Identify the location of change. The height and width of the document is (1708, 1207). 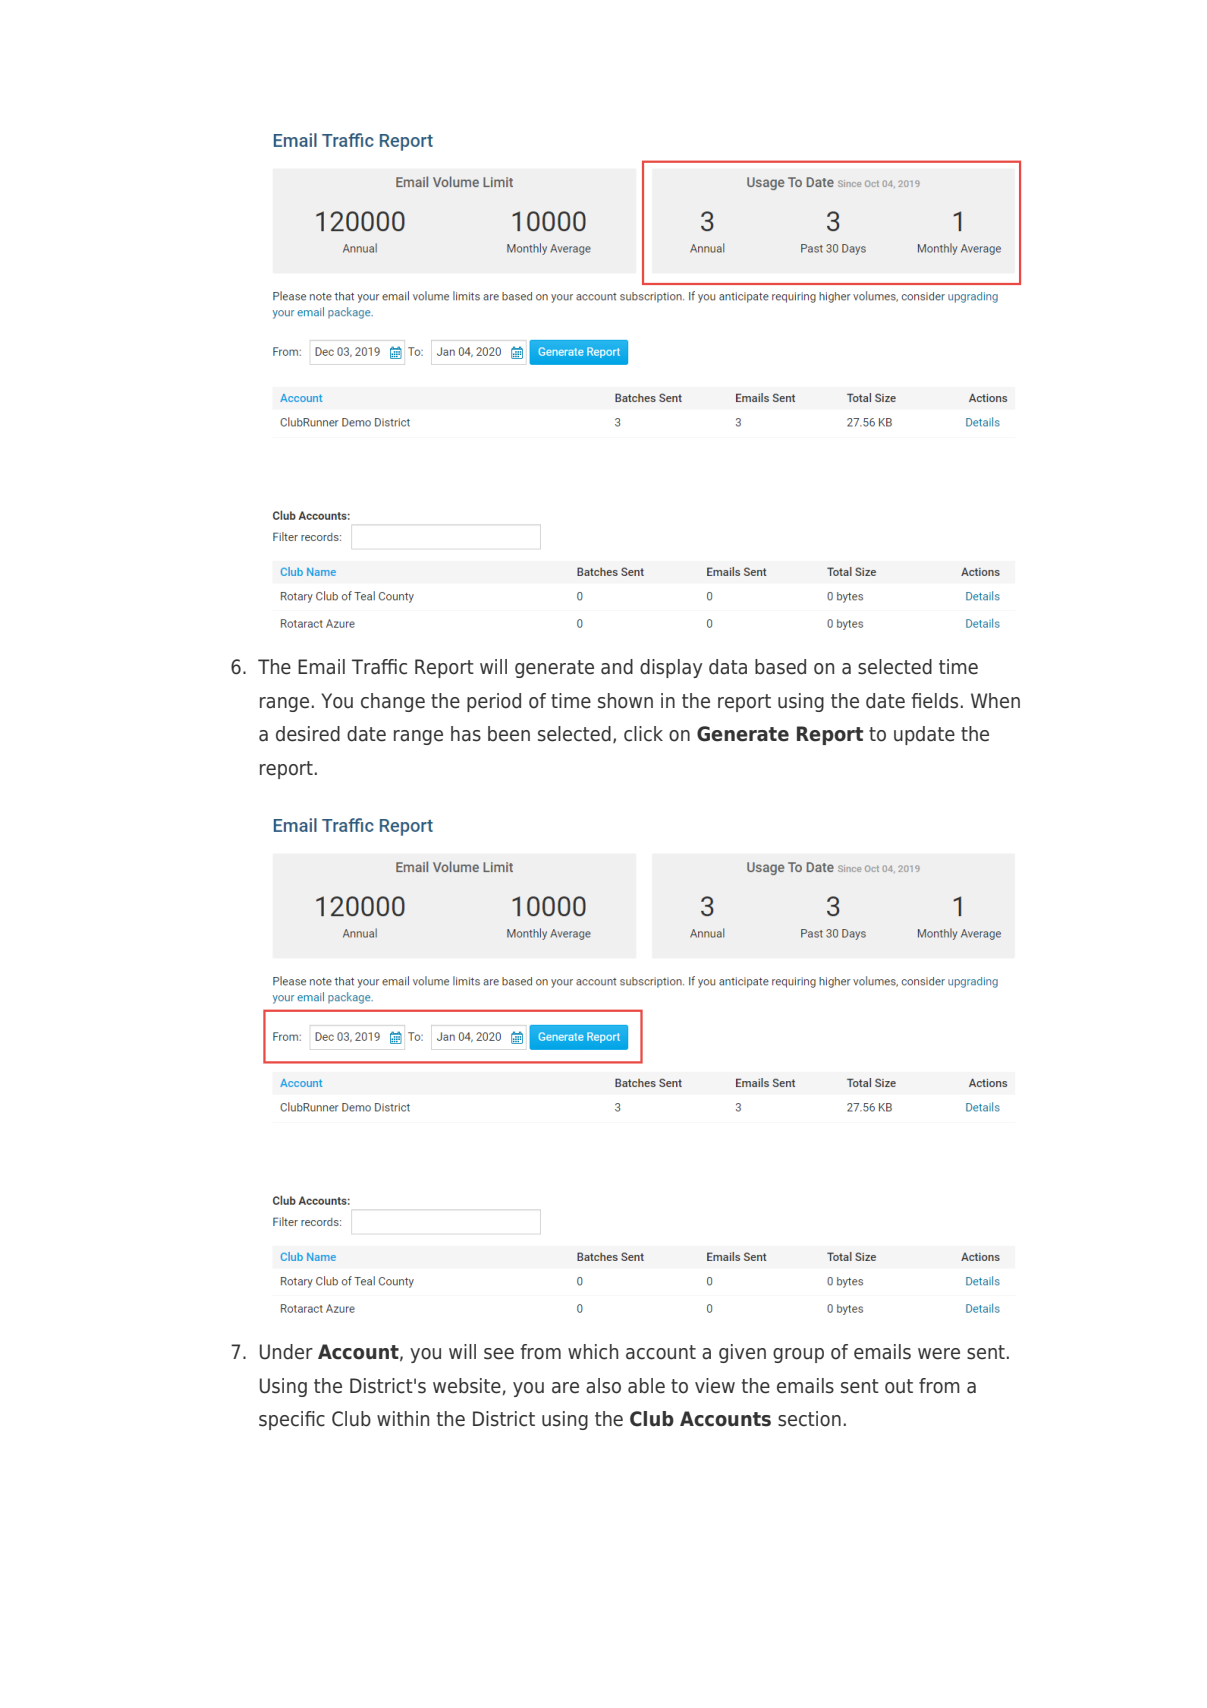
(393, 702).
